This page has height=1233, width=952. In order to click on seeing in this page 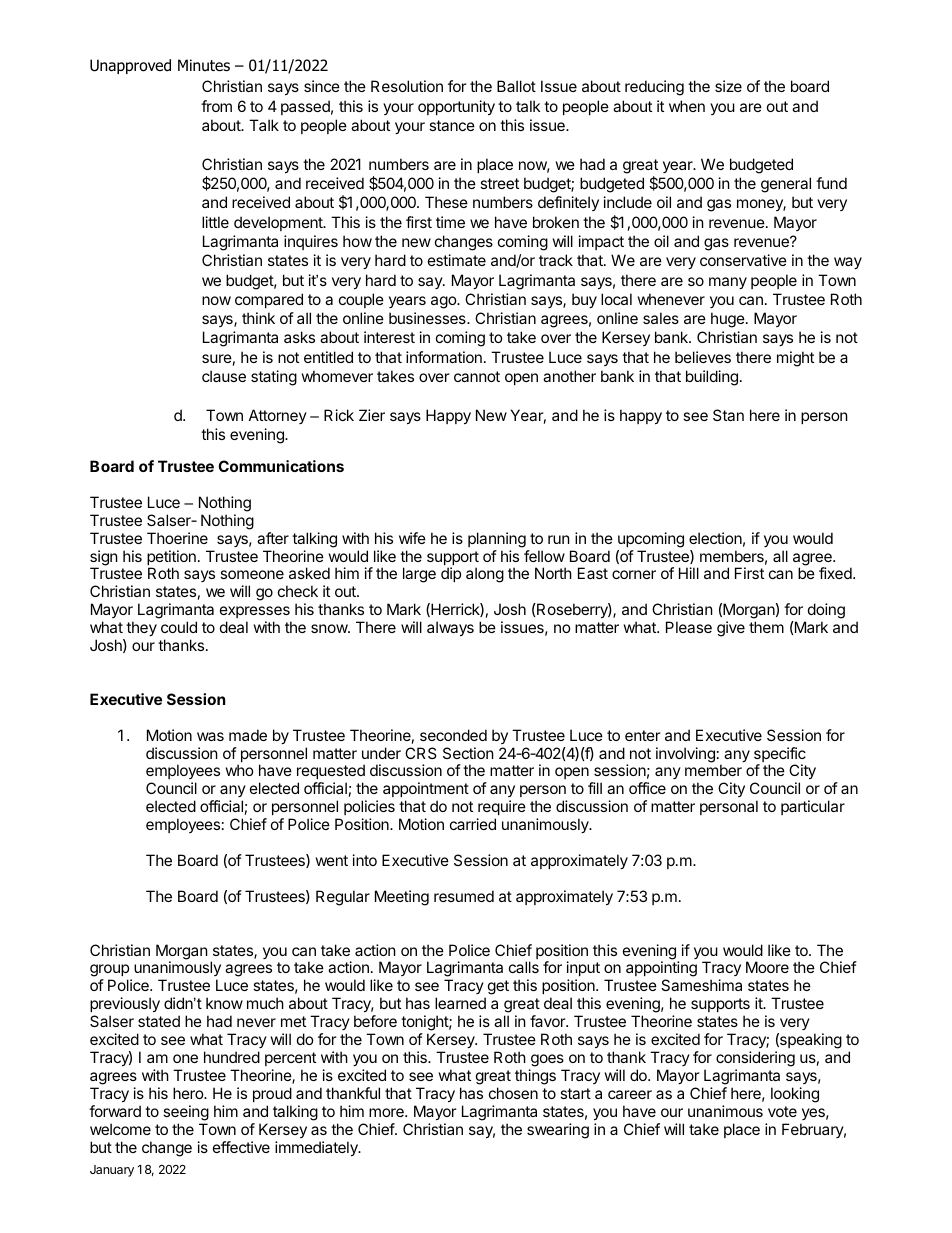, I will do `click(186, 1113)`.
